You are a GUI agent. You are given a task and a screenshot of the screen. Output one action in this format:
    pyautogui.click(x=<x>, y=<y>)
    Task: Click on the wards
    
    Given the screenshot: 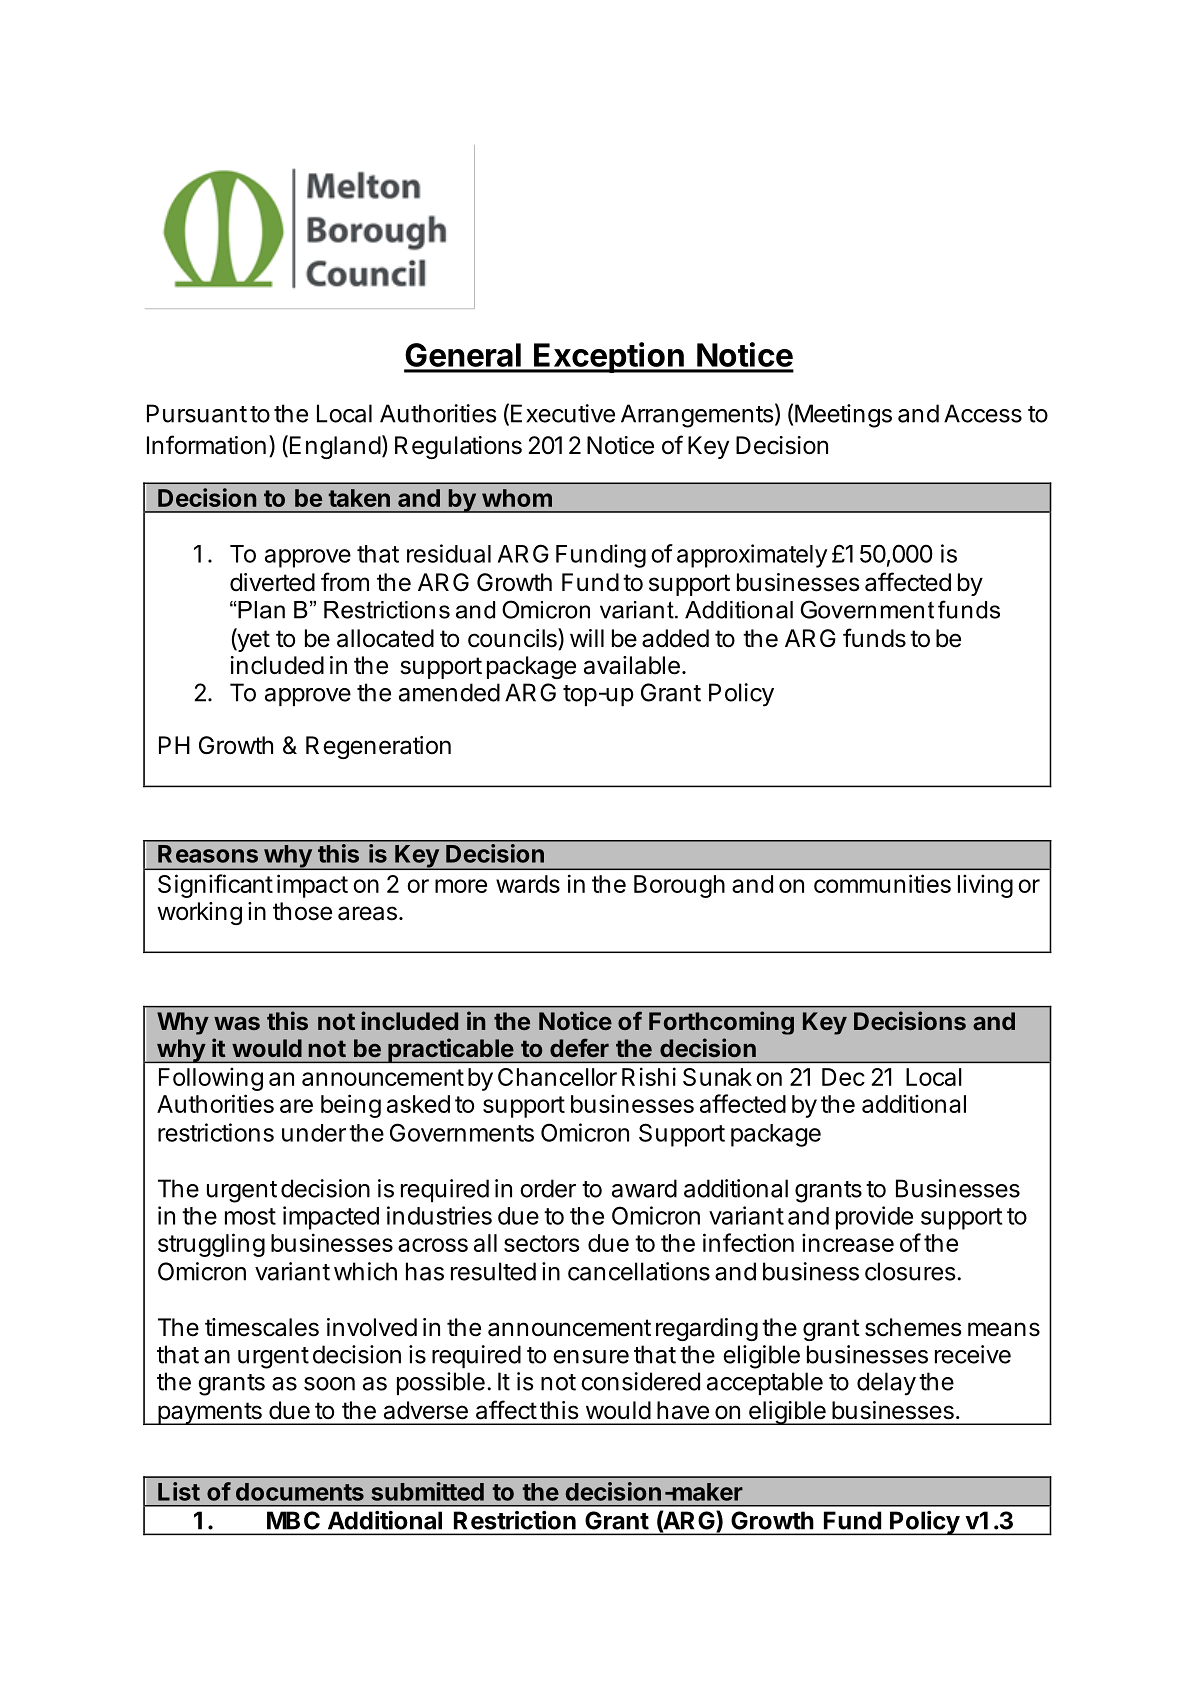 What is the action you would take?
    pyautogui.click(x=528, y=884)
